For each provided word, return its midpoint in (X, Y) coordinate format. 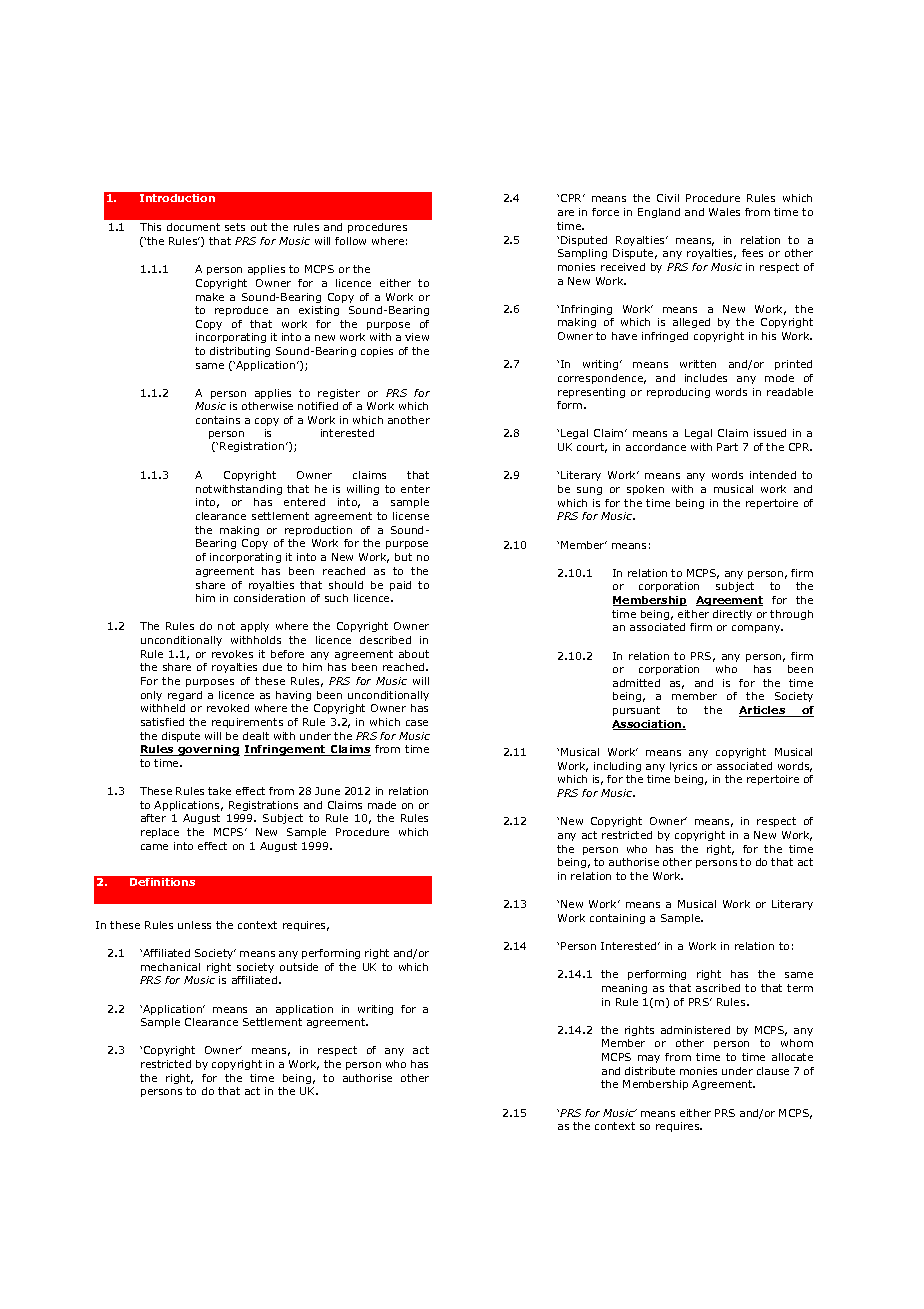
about (414, 654)
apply (255, 627)
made (382, 805)
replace (160, 833)
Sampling (582, 254)
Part (727, 447)
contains (218, 420)
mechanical (170, 967)
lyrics (683, 767)
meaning (624, 989)
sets (235, 227)
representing (591, 393)
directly (732, 615)
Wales (724, 212)
